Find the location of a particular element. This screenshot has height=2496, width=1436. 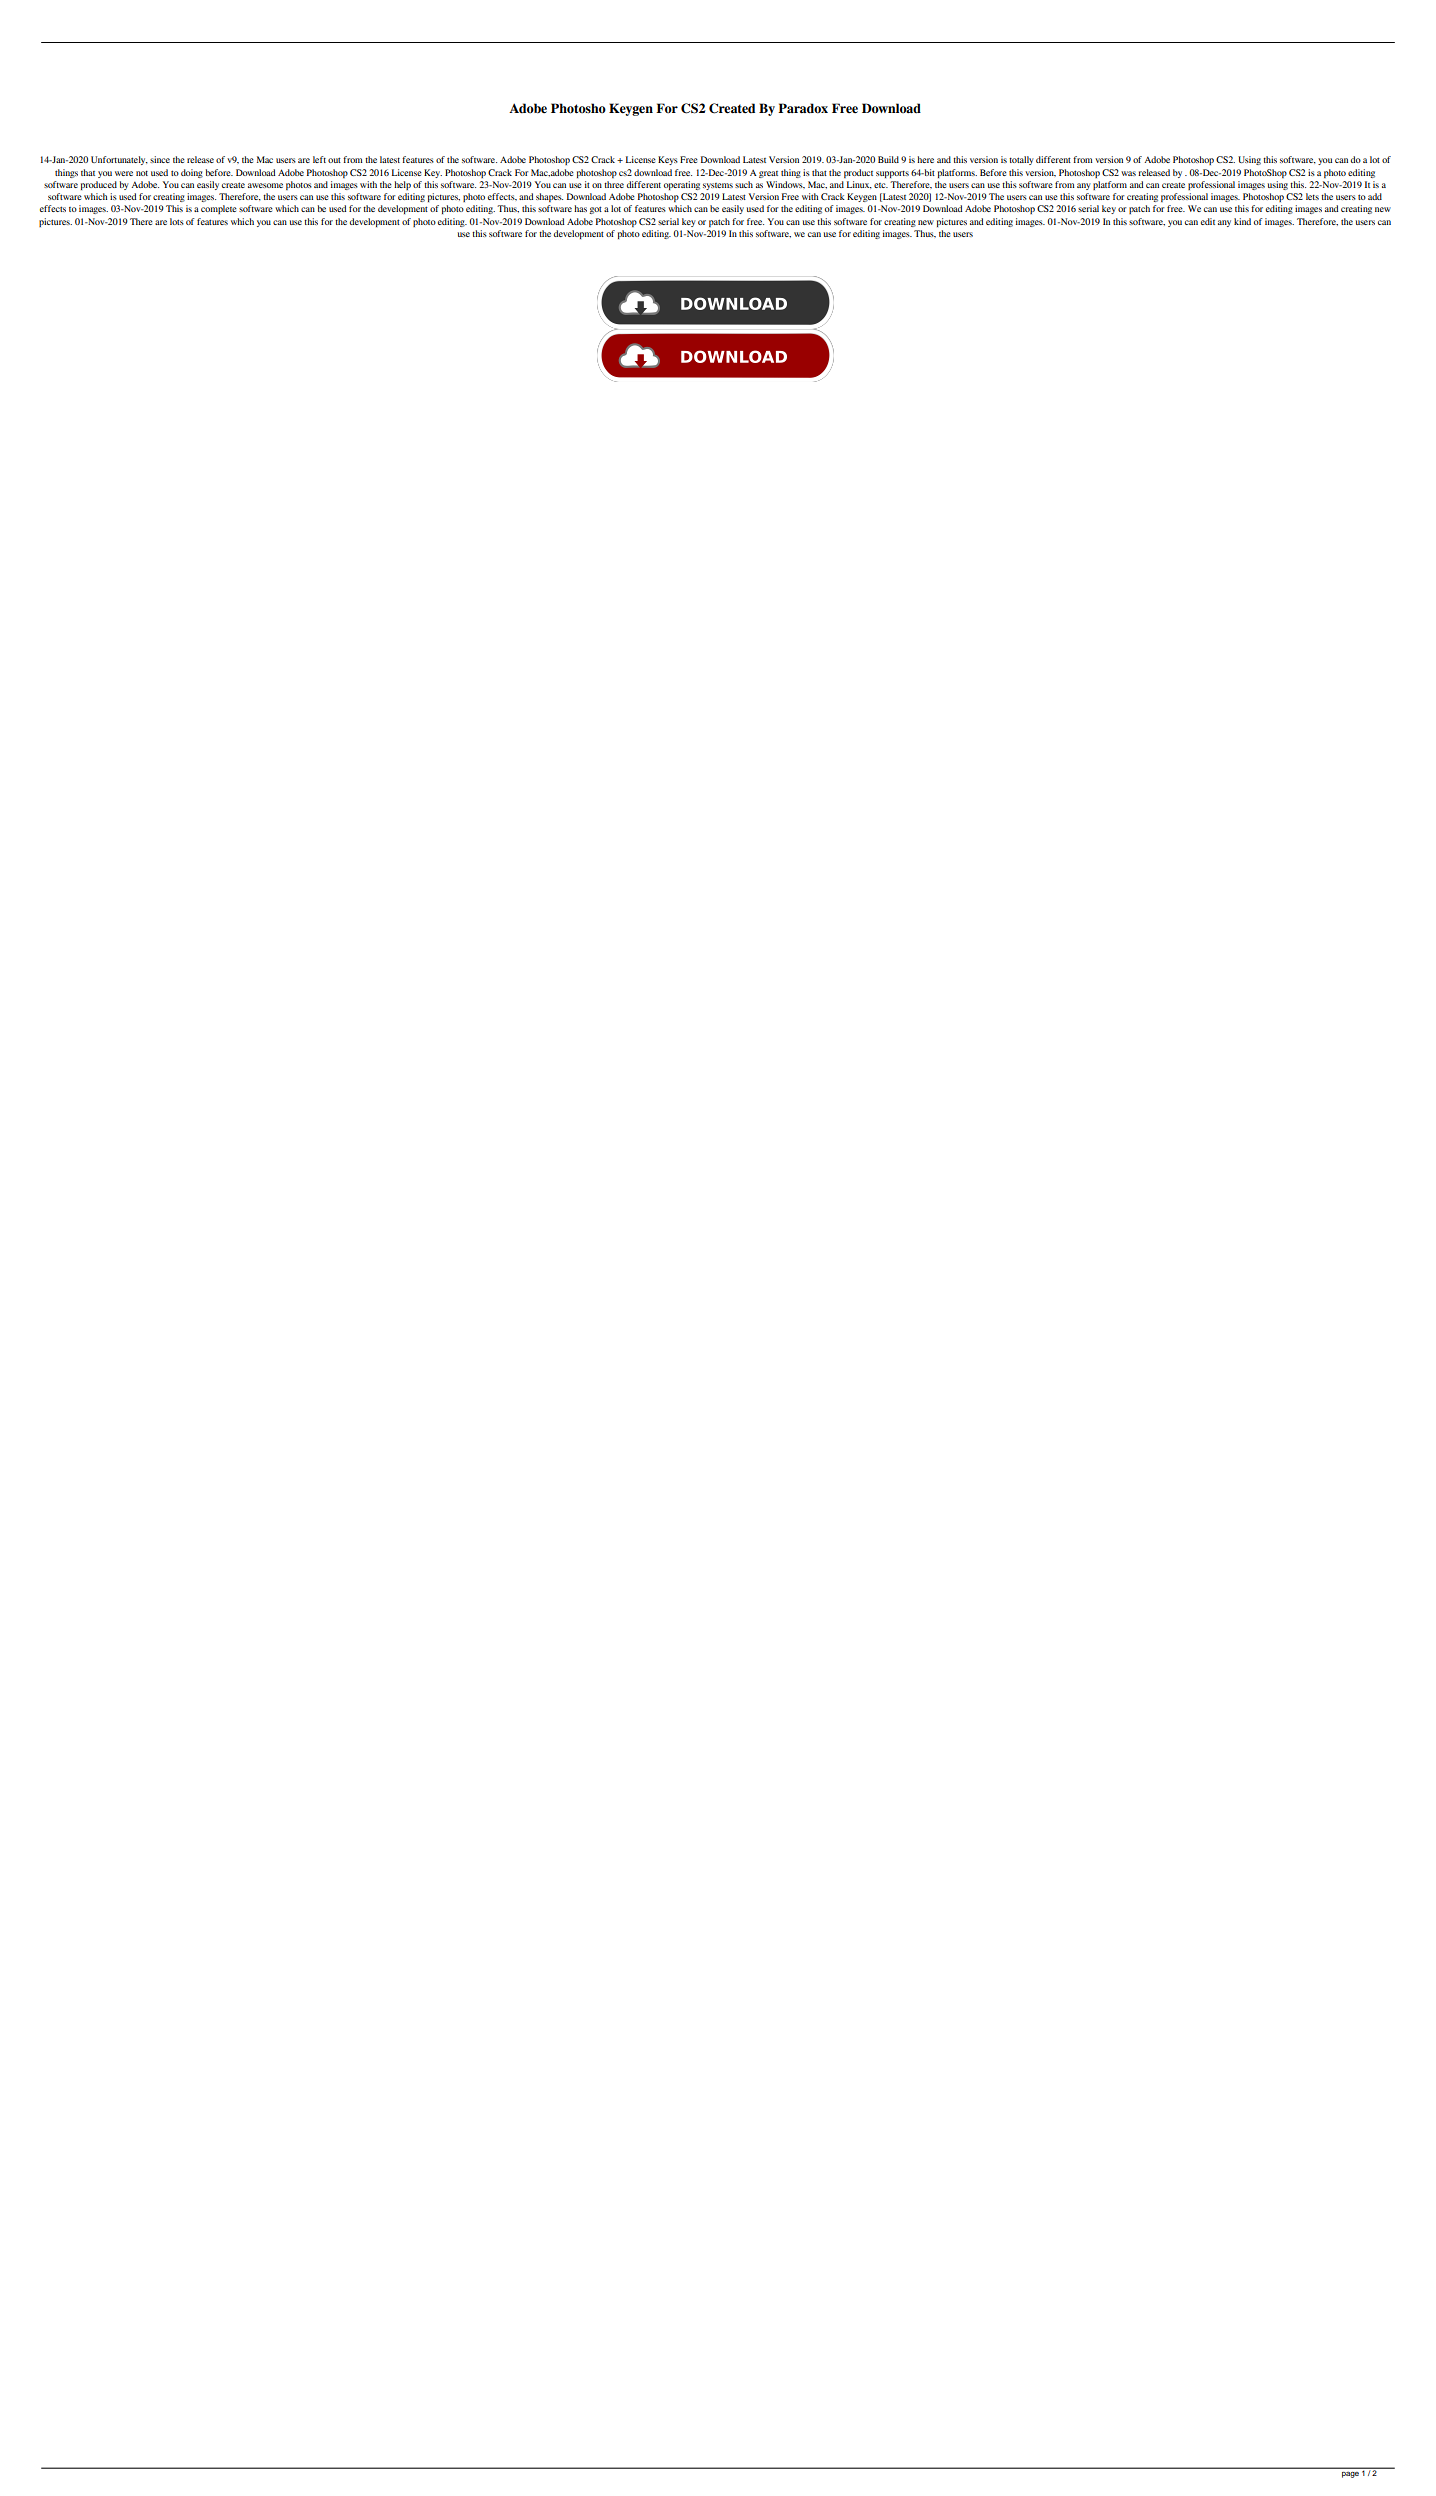

page is located at coordinates (1350, 2475).
